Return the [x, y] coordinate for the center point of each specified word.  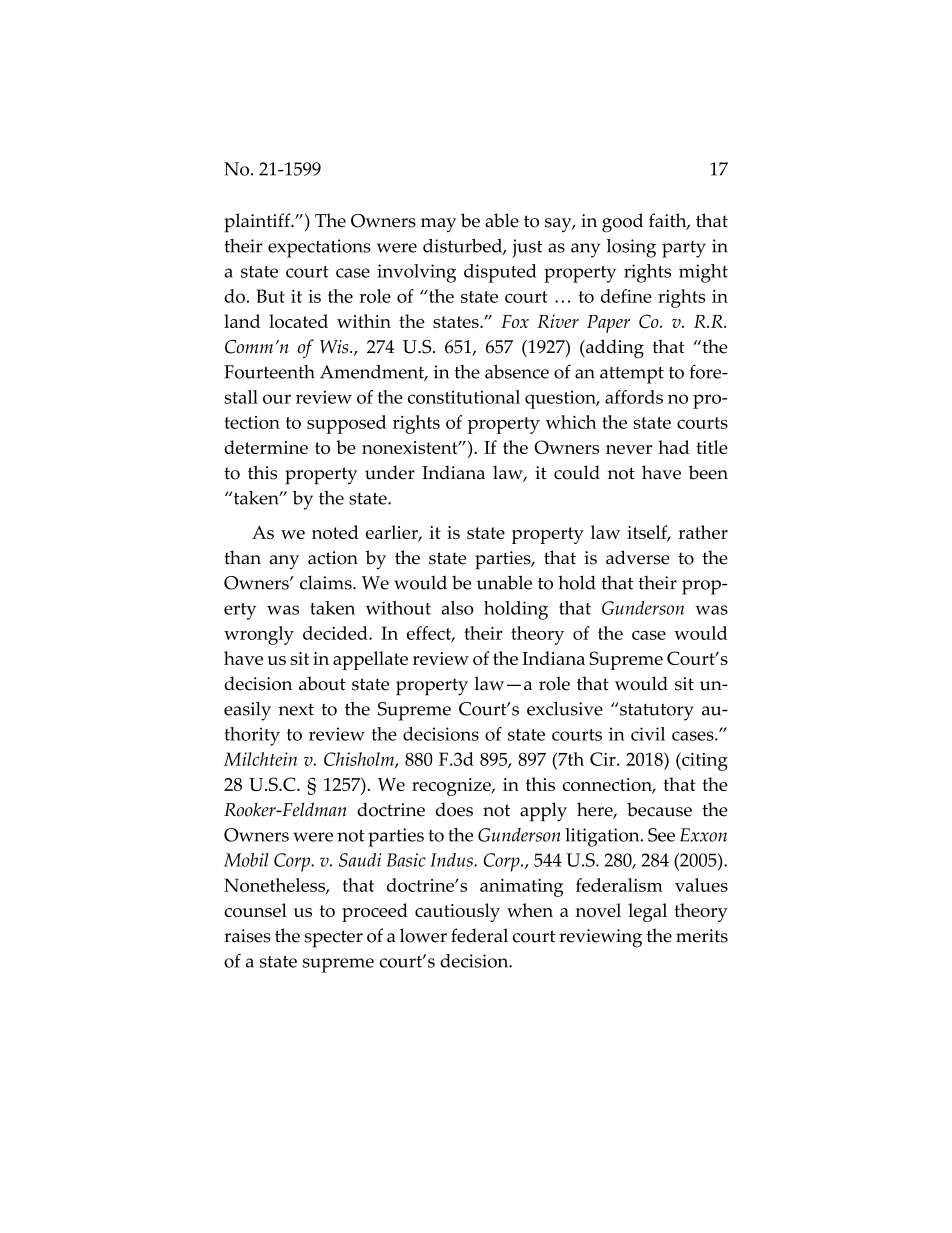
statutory [656, 711]
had [674, 447]
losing [631, 248]
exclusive [565, 708]
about [322, 683]
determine [266, 447]
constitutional [464, 397]
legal [647, 912]
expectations [319, 248]
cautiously [457, 912]
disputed [500, 273]
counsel [255, 910]
